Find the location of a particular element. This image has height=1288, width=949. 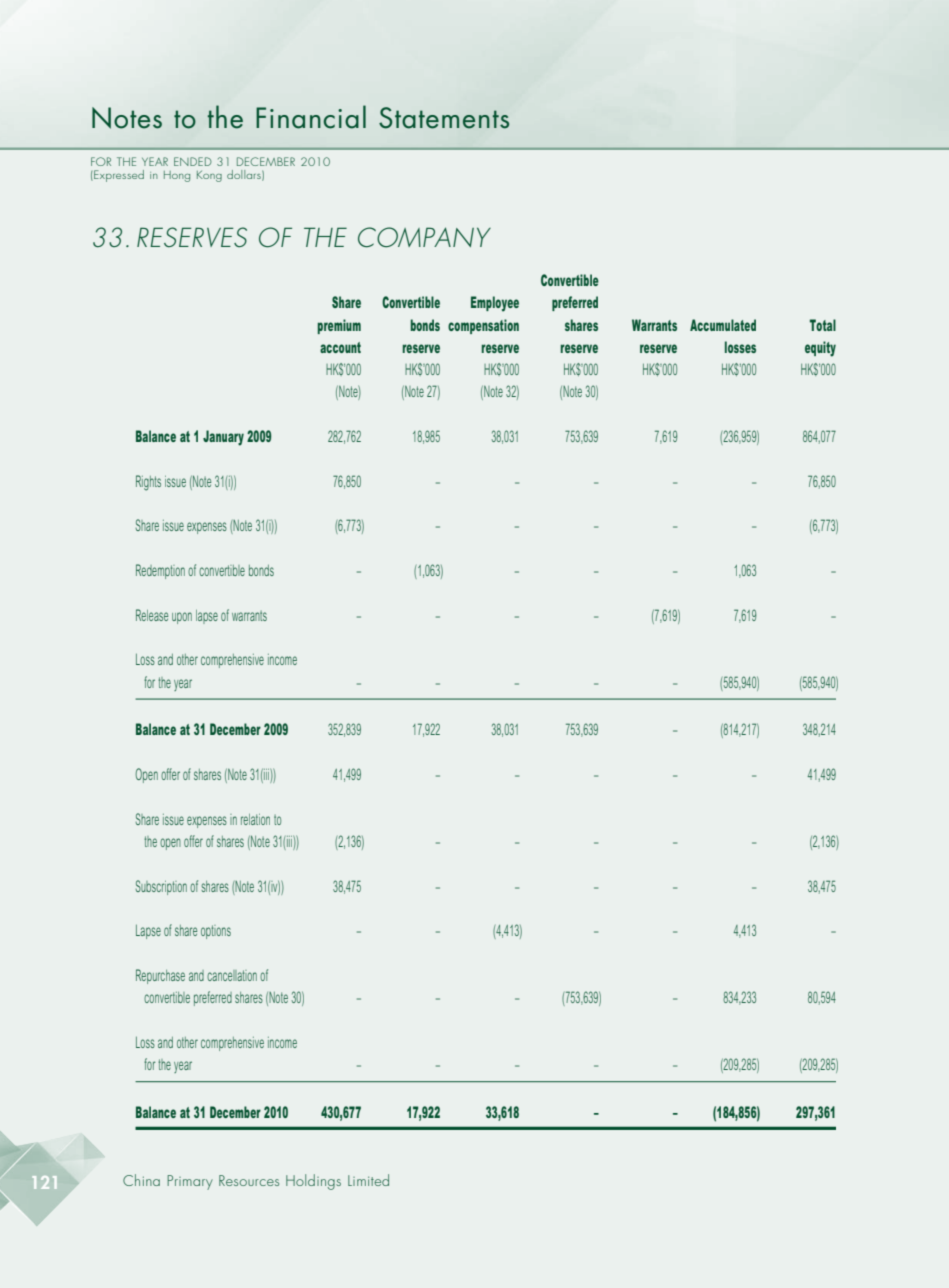

Statements is located at coordinates (444, 118).
